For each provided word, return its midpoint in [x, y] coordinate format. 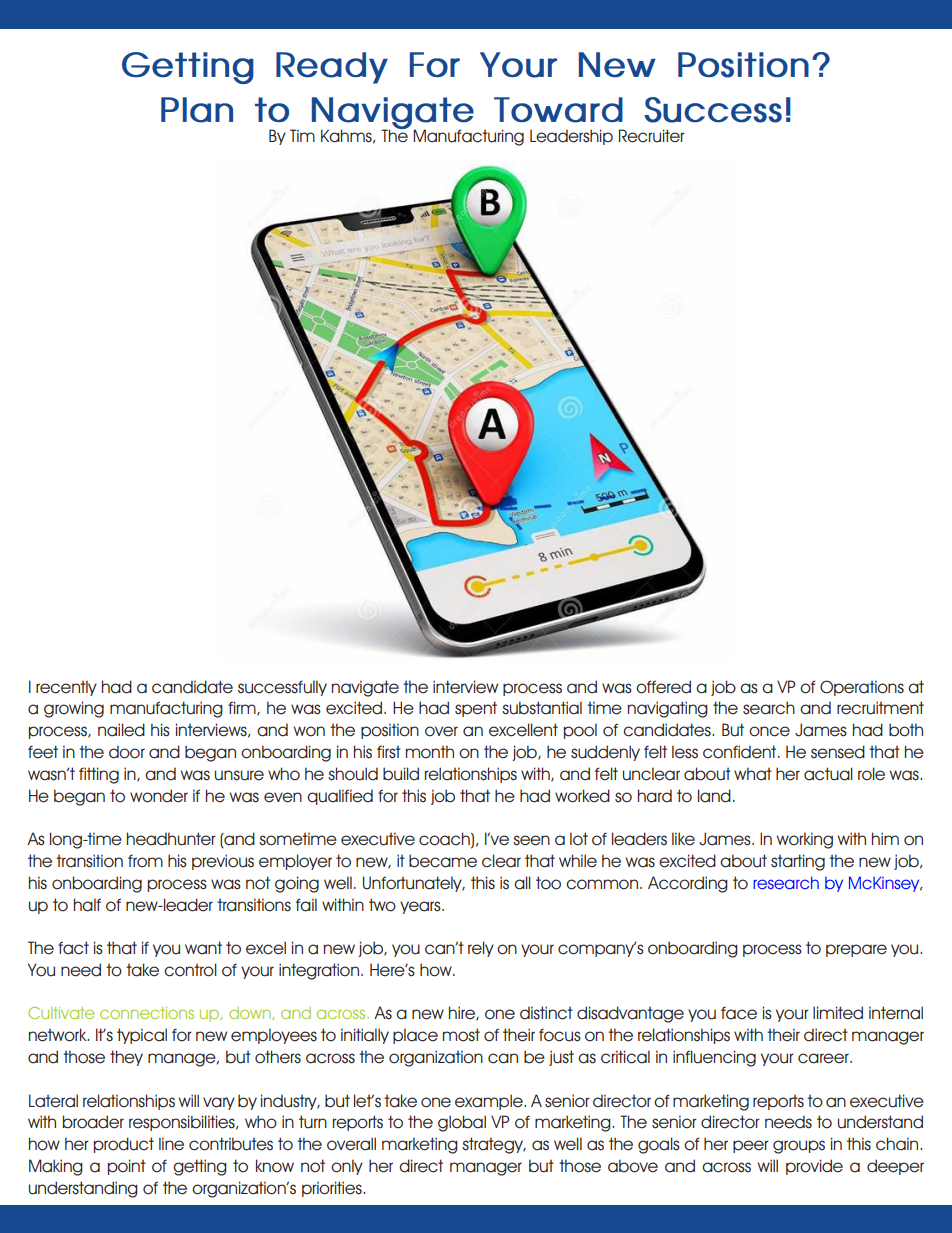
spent [476, 709]
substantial [542, 708]
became [443, 861]
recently [66, 688]
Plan [197, 110]
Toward [558, 110]
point [127, 1167]
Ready [332, 68]
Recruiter [652, 136]
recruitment [880, 708]
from [145, 861]
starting [798, 862]
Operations [862, 688]
